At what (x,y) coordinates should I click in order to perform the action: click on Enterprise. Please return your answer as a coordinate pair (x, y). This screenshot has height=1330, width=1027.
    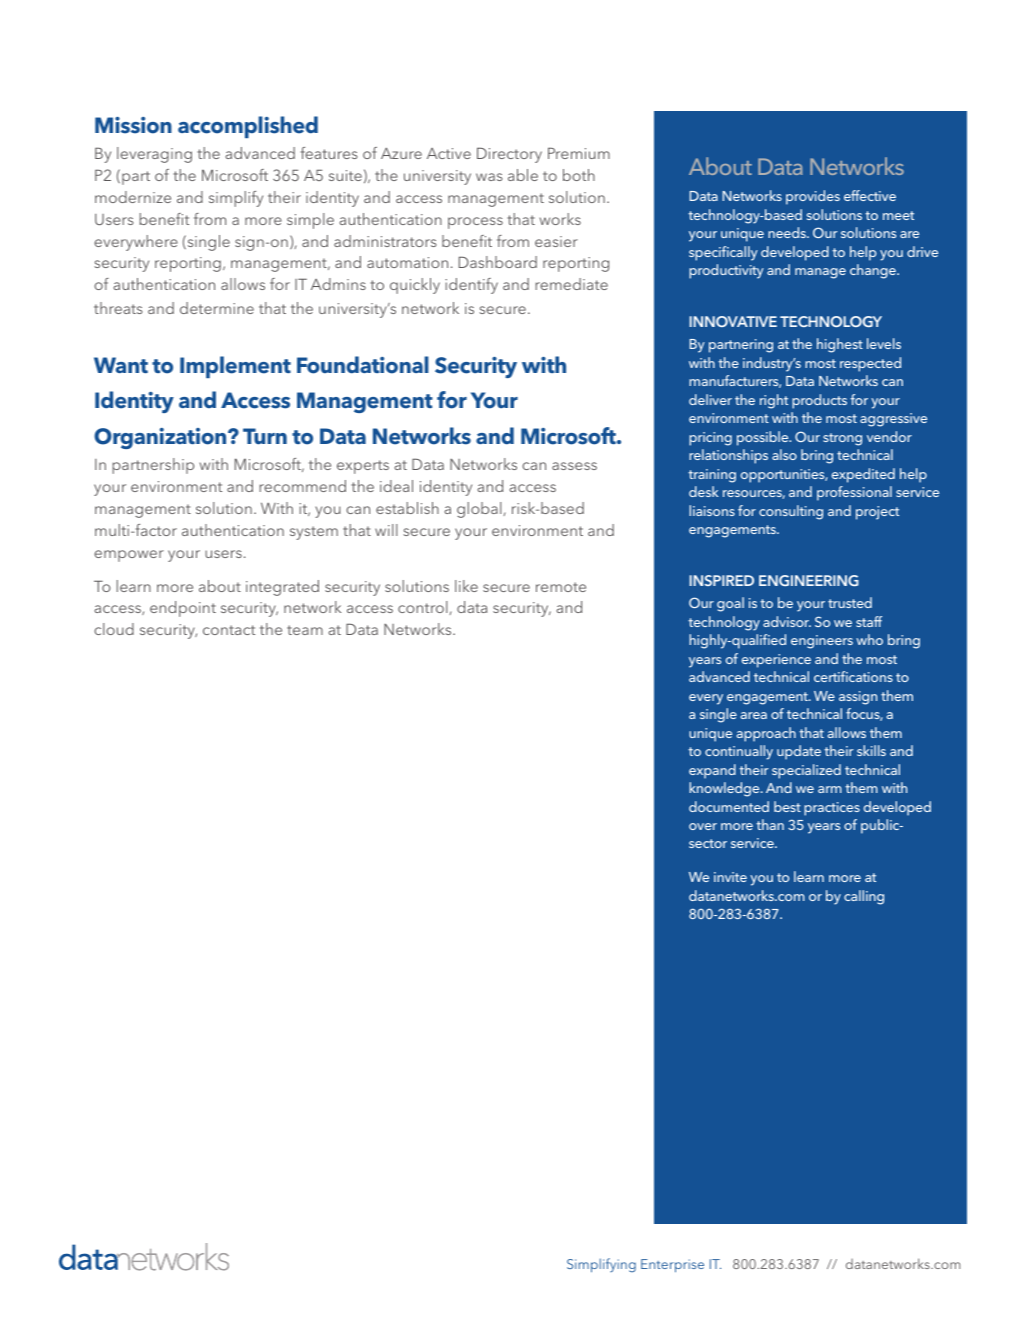
    Looking at the image, I should click on (672, 1266).
